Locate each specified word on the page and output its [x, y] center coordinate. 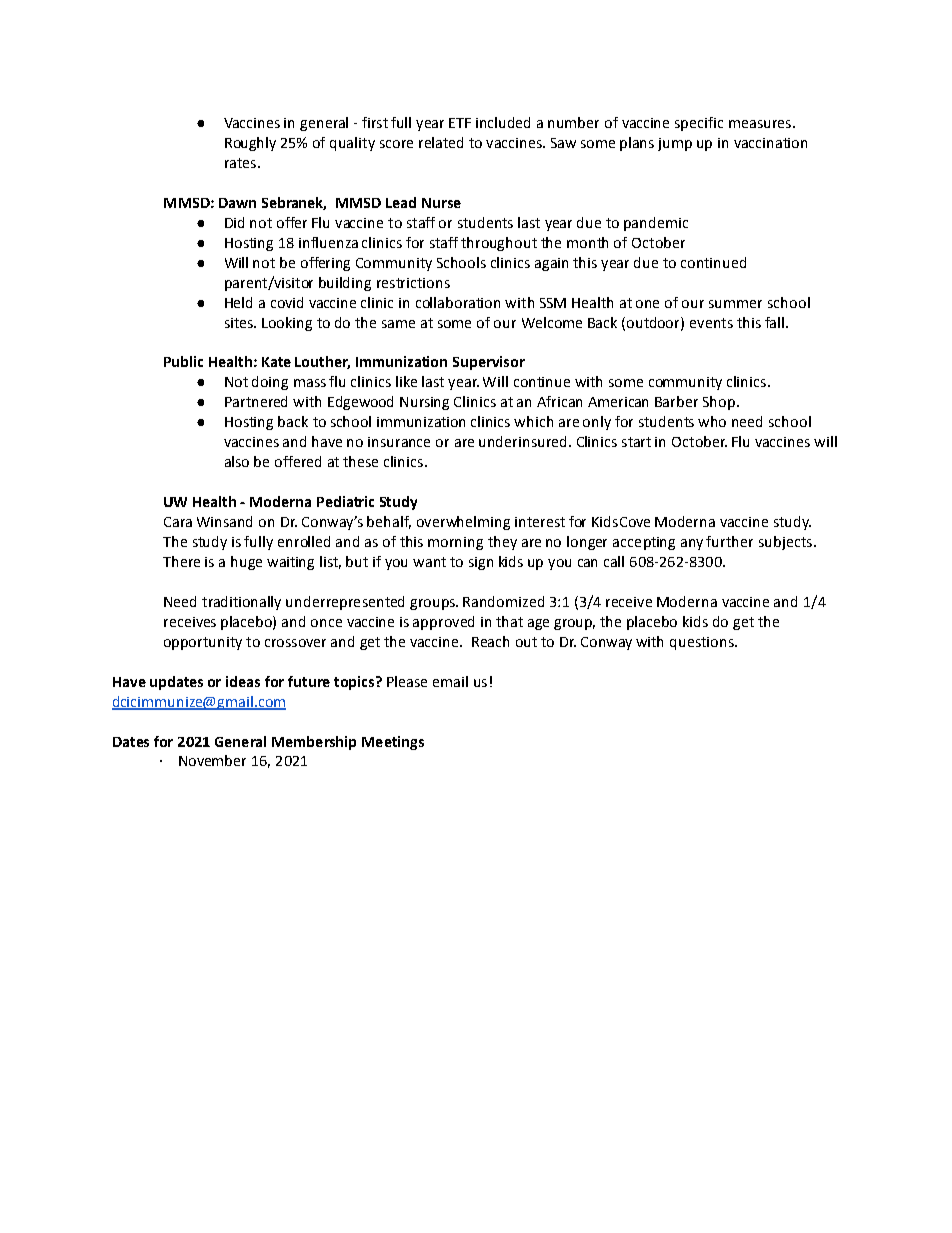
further [729, 541]
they [502, 543]
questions [703, 643]
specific [699, 124]
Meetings [393, 743]
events [711, 323]
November [212, 760]
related [441, 142]
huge [246, 563]
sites [240, 323]
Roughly [250, 144]
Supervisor [489, 363]
